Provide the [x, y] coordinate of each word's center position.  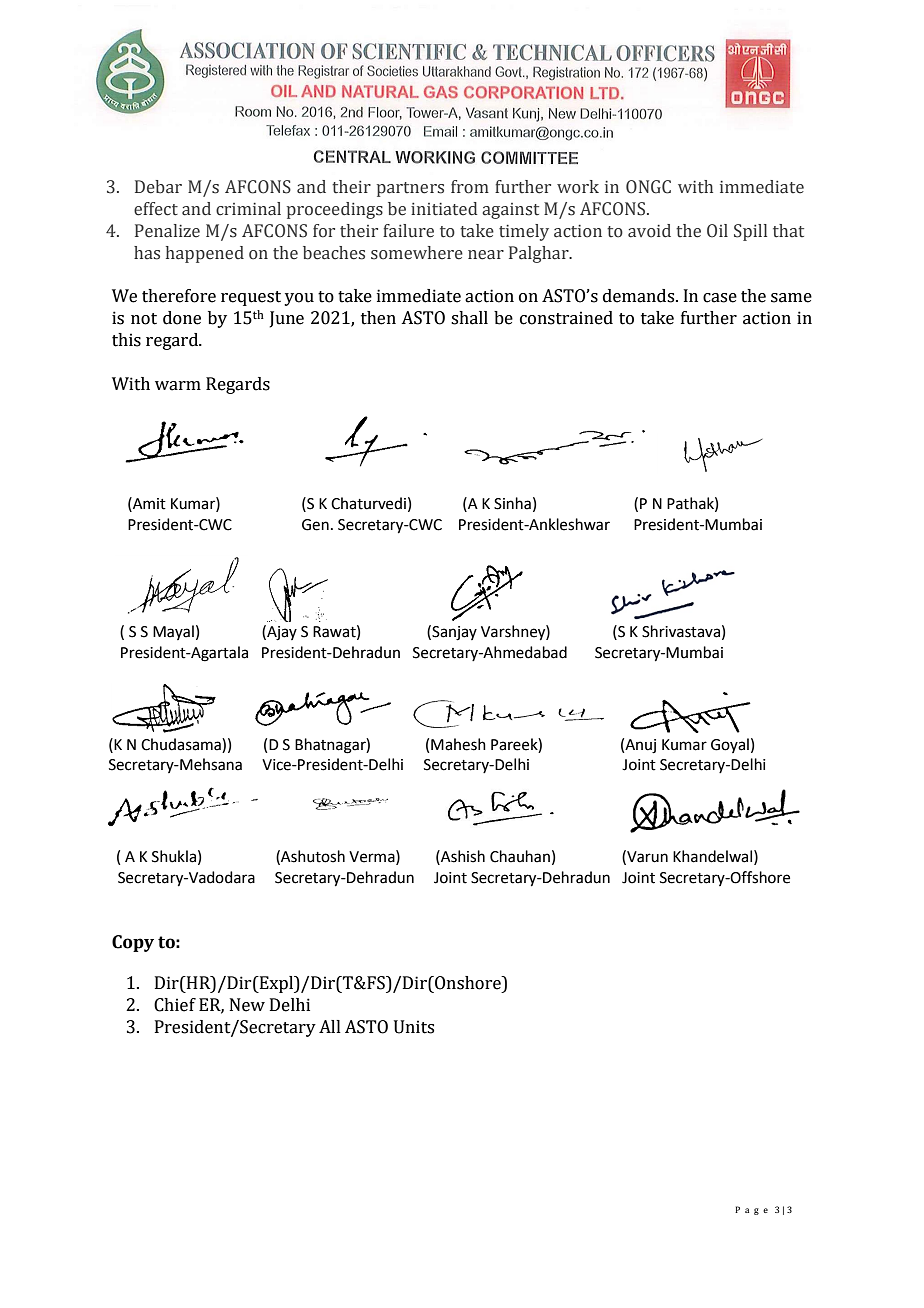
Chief [175, 1005]
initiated [444, 209]
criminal [248, 209]
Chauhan [520, 856]
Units [414, 1027]
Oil [717, 231]
